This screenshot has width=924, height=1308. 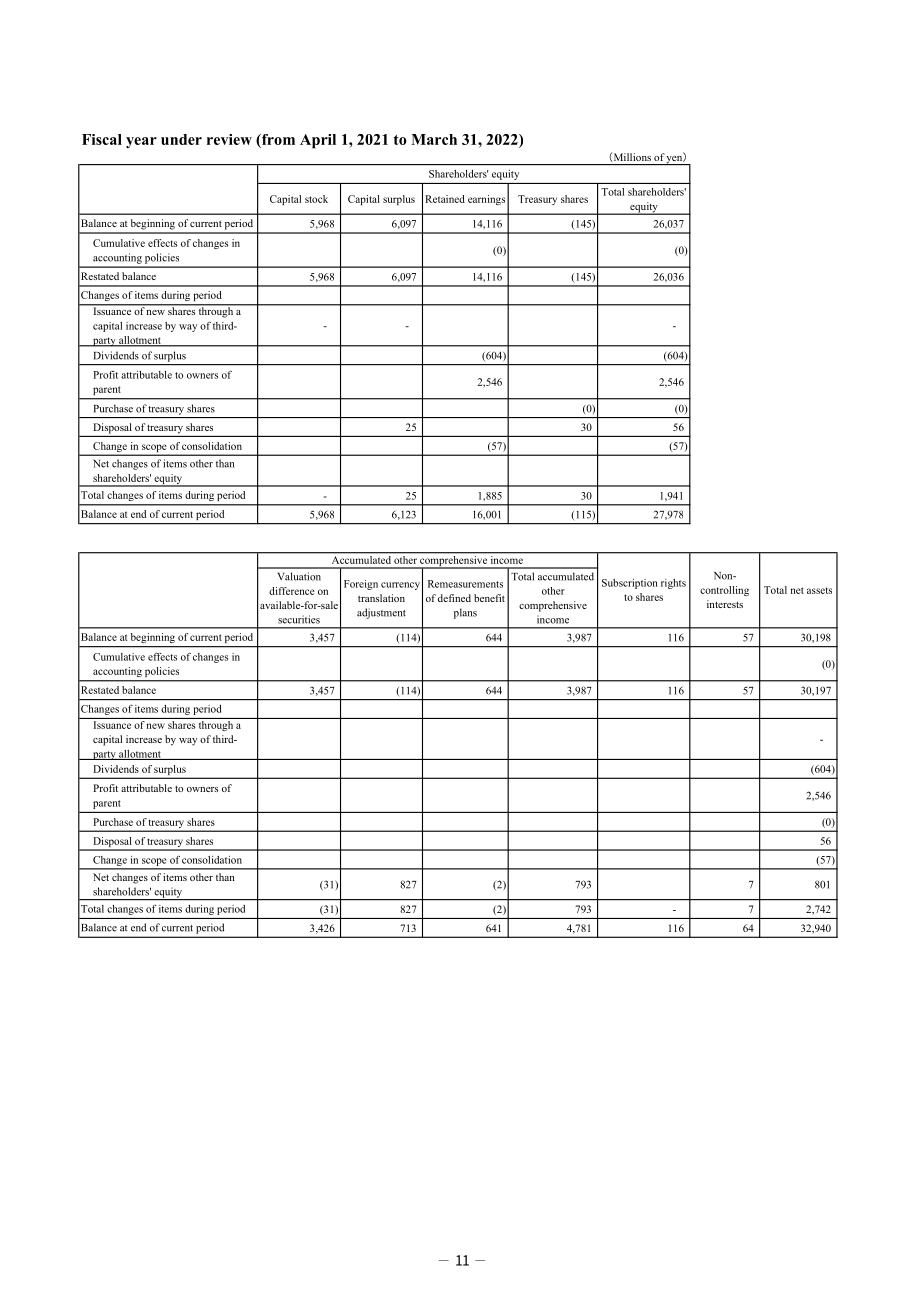 I want to click on March, so click(x=434, y=139).
